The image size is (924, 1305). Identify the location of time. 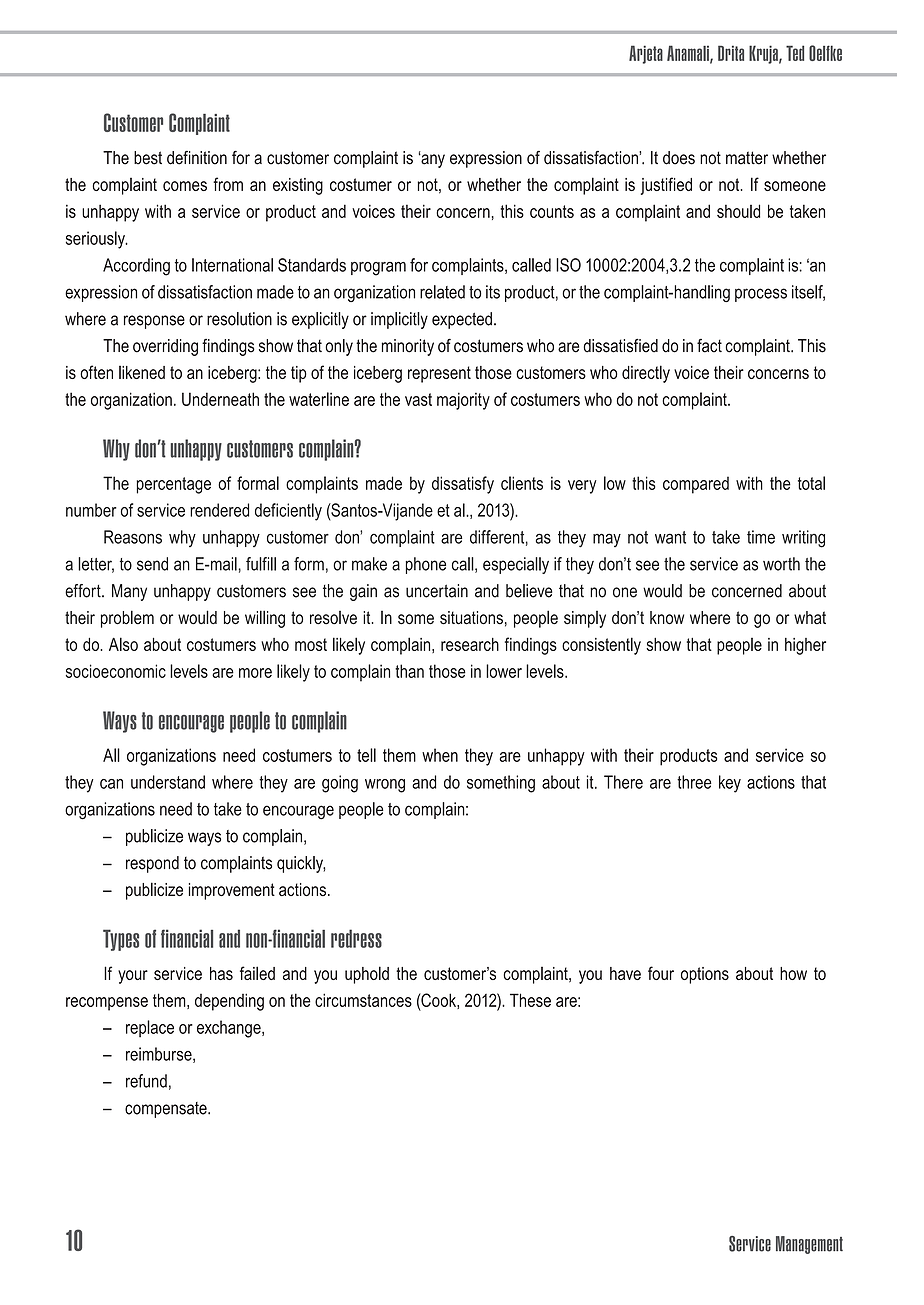
(761, 537).
